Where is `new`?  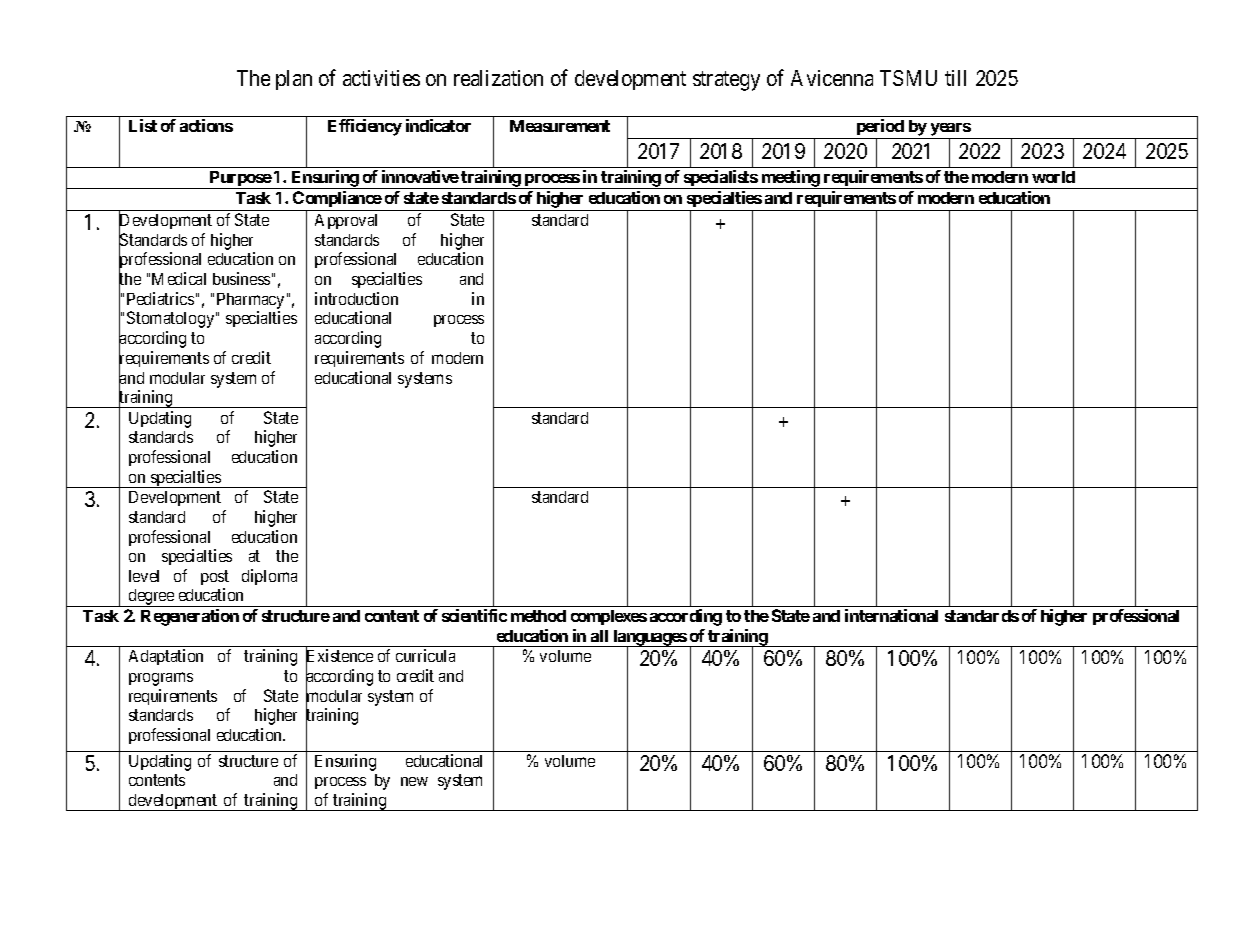
new is located at coordinates (414, 781).
